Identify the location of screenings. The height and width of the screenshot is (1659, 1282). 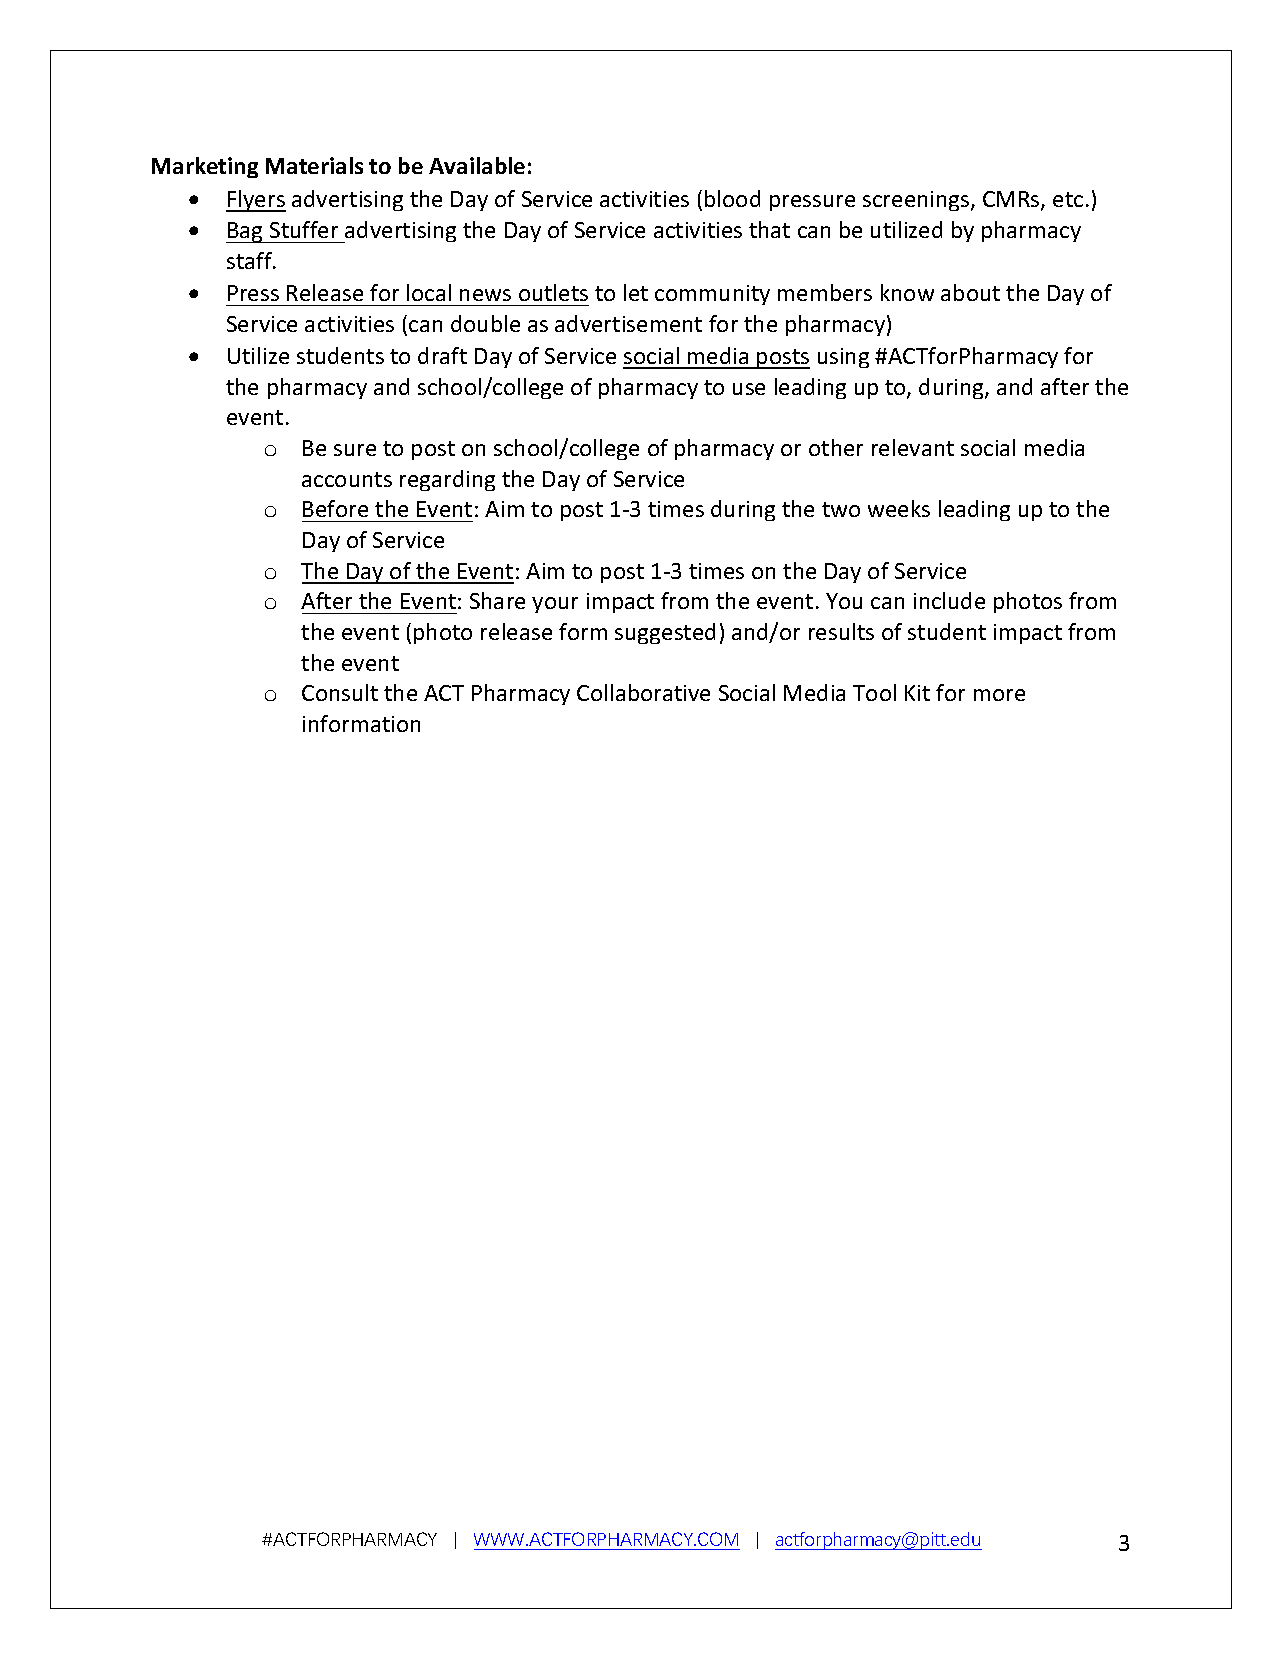
(917, 201).
